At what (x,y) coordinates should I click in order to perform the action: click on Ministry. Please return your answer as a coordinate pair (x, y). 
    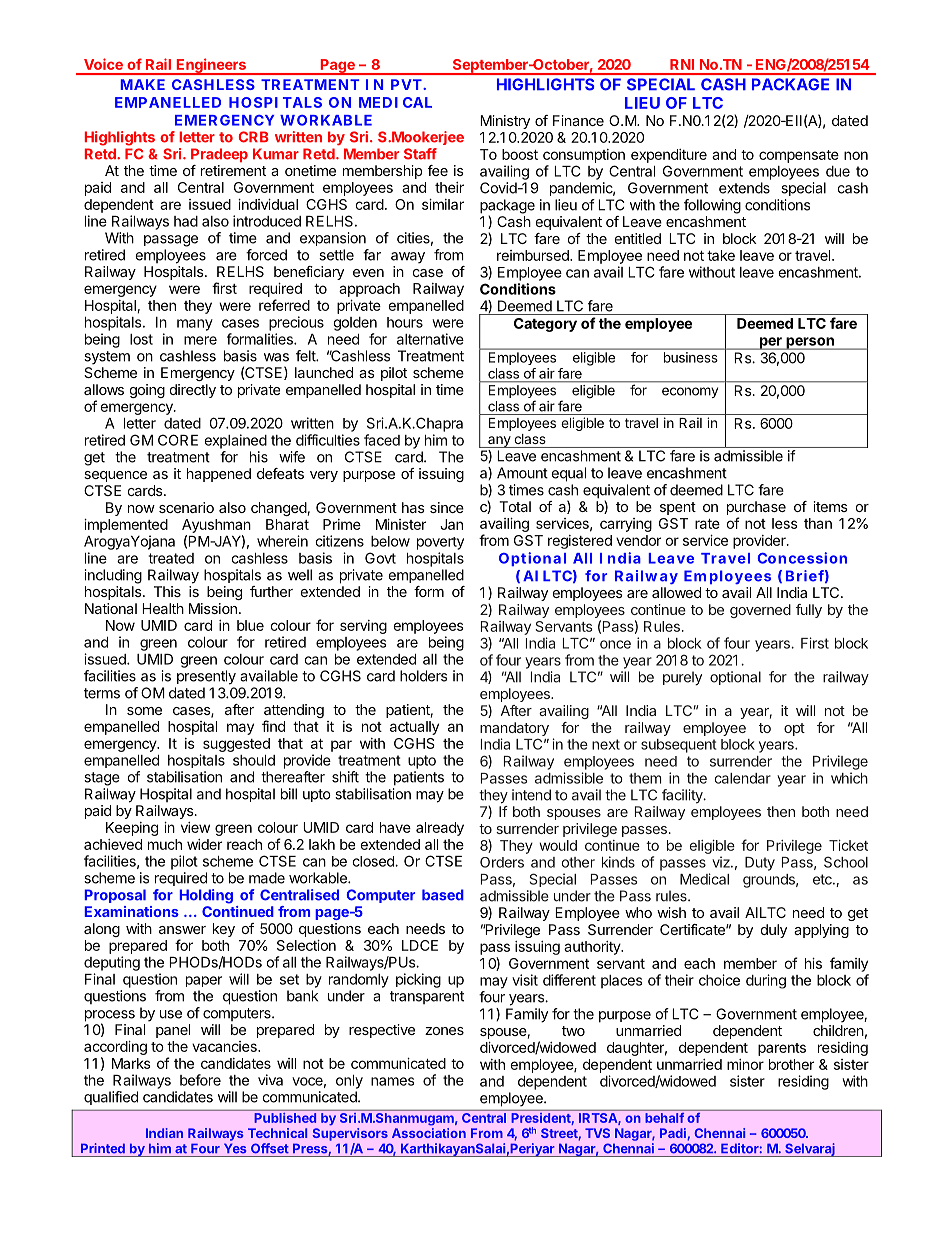
    Looking at the image, I should click on (505, 122).
